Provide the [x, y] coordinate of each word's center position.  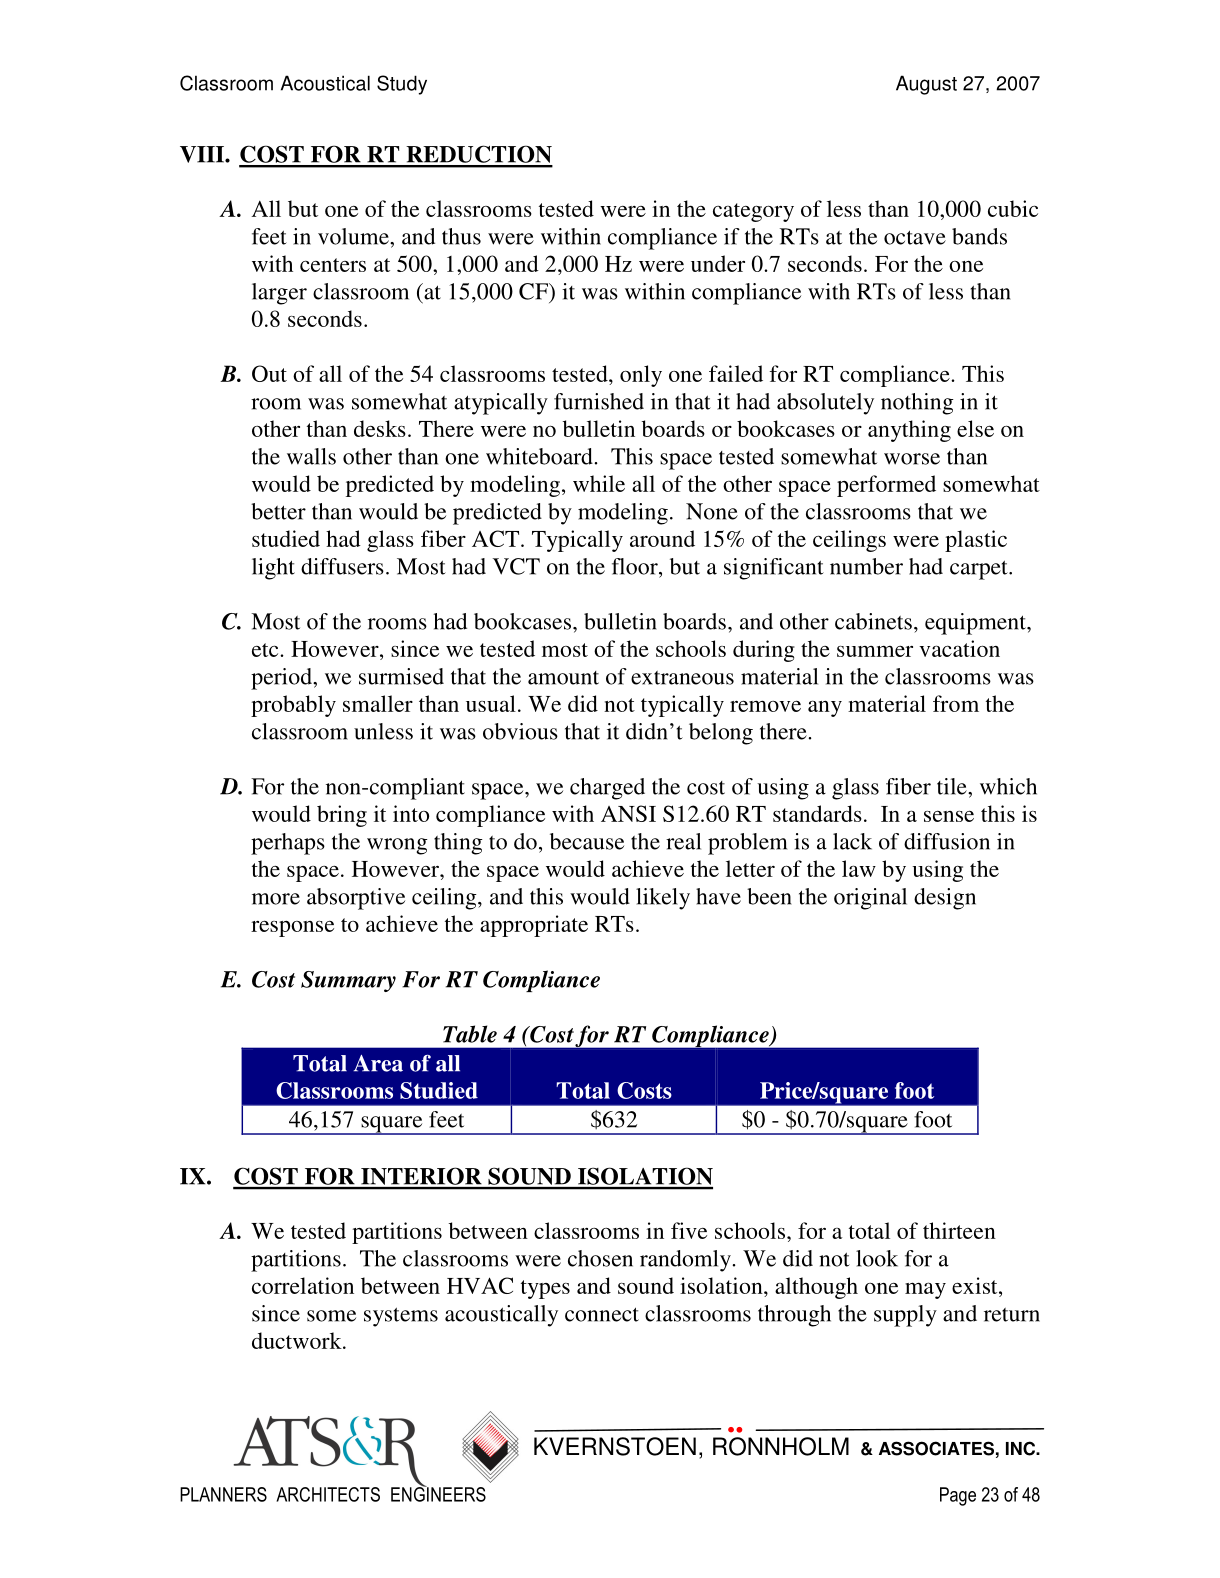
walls [311, 456]
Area [378, 1063]
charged [607, 789]
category [753, 212]
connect [602, 1314]
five [689, 1230]
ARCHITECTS [328, 1494]
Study [402, 85]
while [599, 483]
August [926, 85]
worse [912, 459]
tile [953, 786]
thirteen [959, 1230]
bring [342, 816]
